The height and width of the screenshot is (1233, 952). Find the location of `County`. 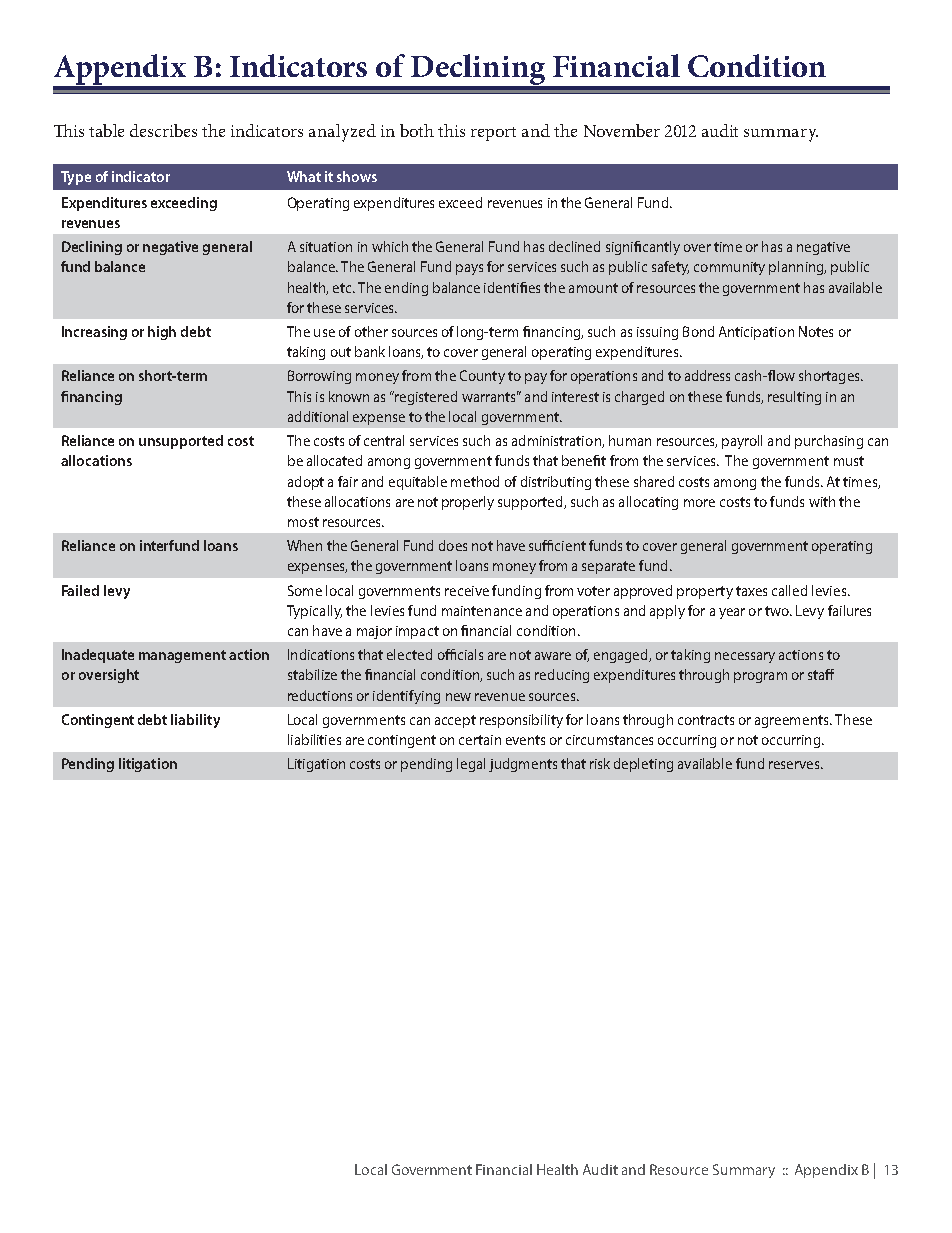

County is located at coordinates (482, 377).
